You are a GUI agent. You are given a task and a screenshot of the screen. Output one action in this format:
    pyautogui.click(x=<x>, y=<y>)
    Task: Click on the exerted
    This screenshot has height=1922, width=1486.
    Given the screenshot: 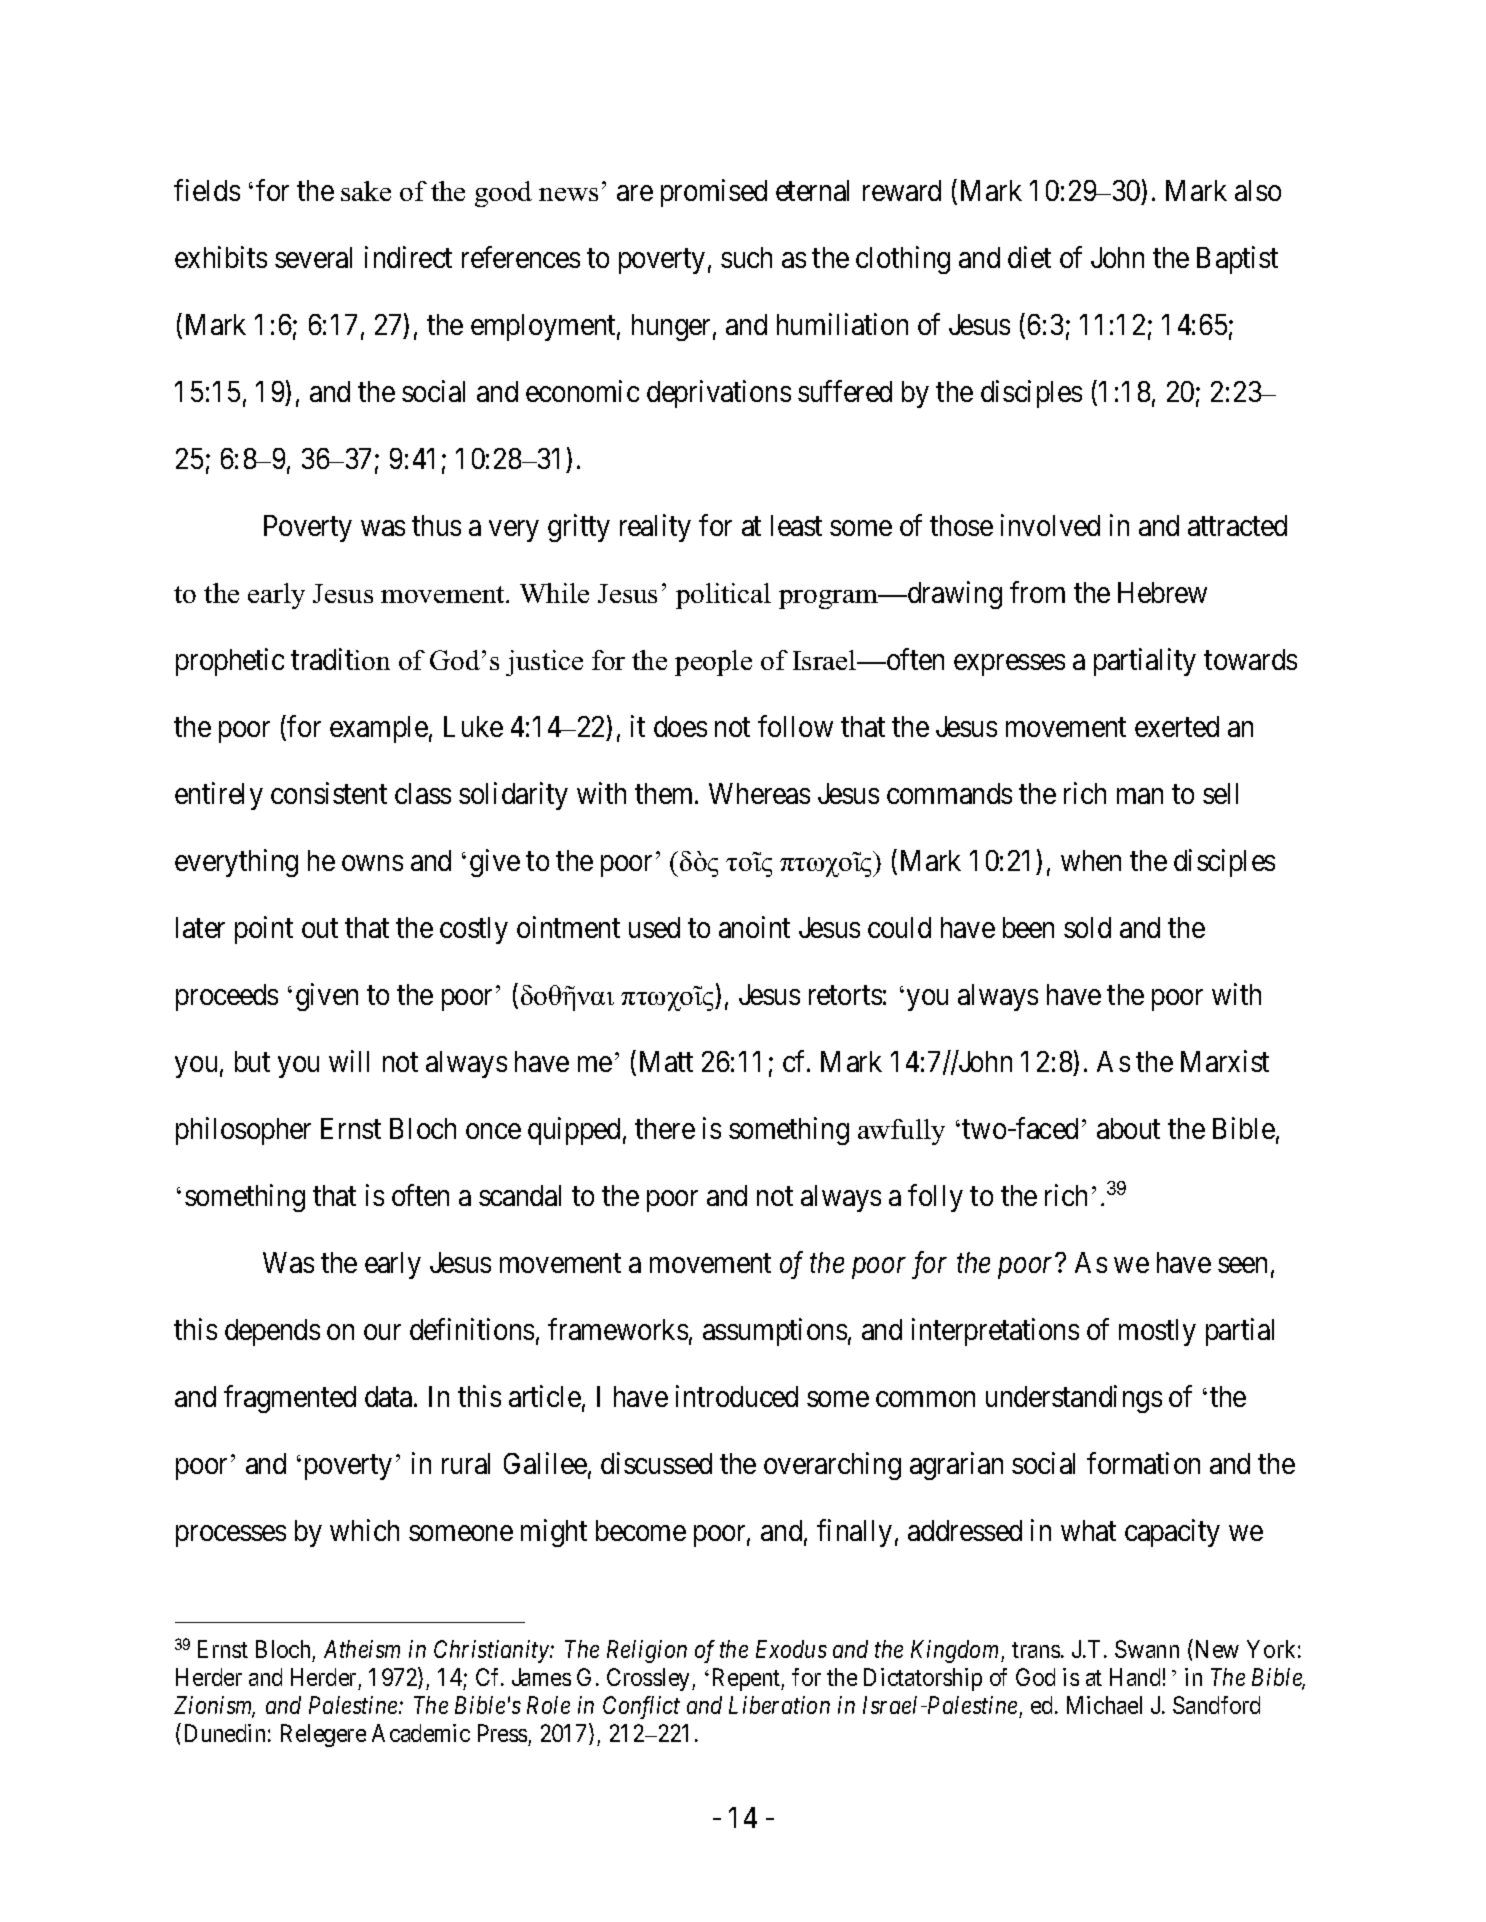 What is the action you would take?
    pyautogui.click(x=1177, y=726)
